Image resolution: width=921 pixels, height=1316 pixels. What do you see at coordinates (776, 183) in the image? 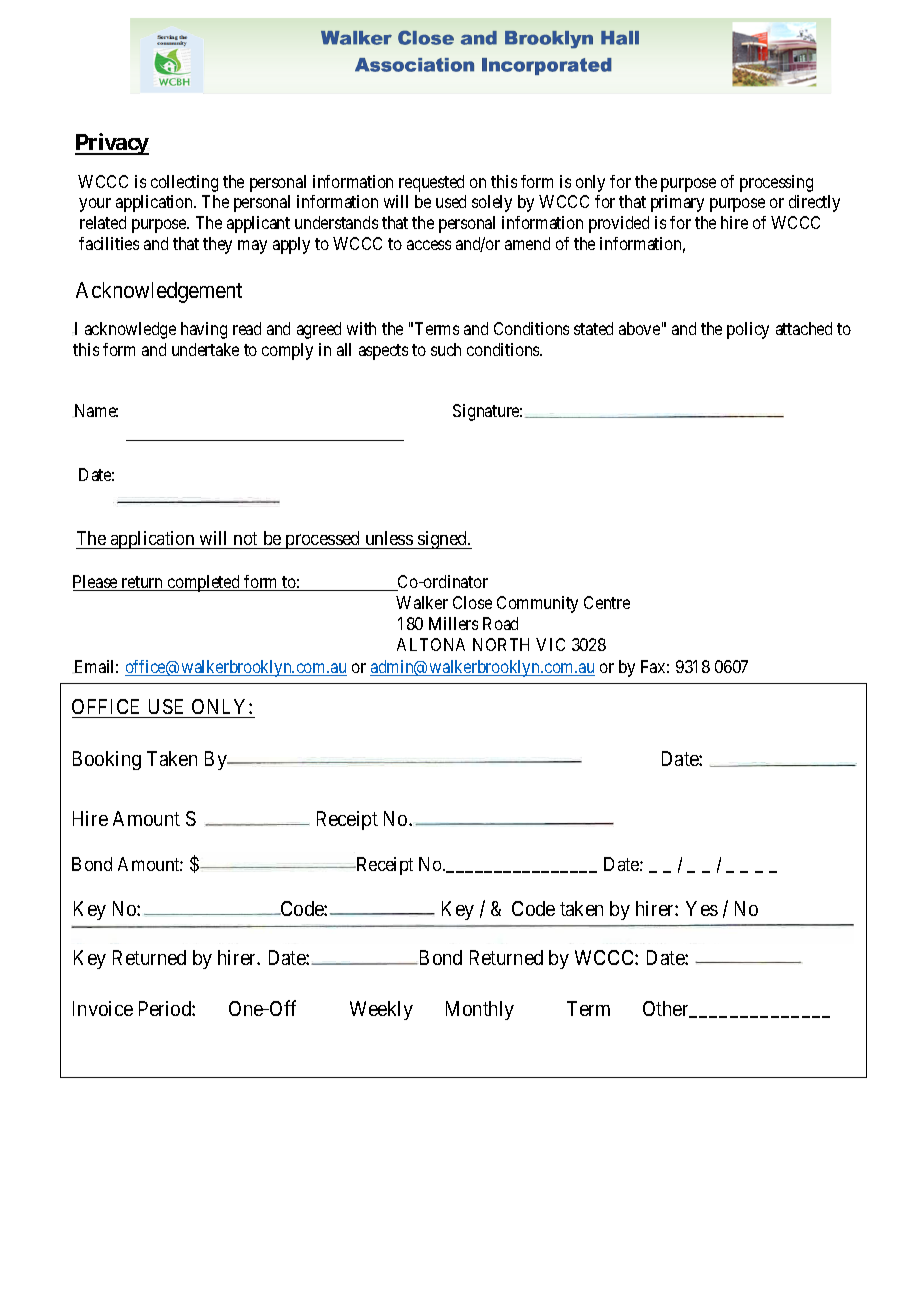
I see `processing` at bounding box center [776, 183].
